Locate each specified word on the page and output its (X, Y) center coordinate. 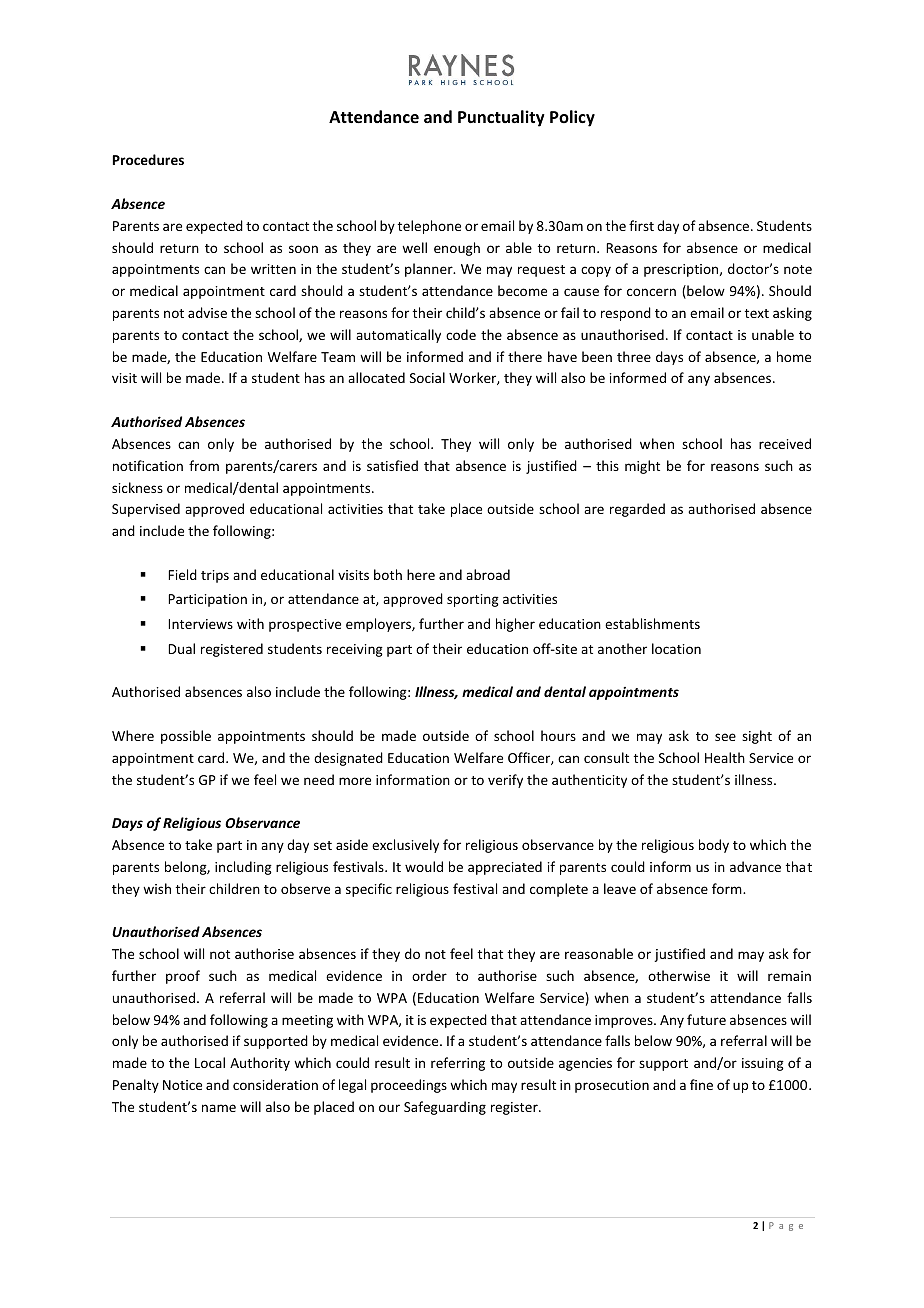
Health (725, 757)
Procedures (148, 159)
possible (186, 737)
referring (458, 1064)
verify (505, 781)
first (641, 225)
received (785, 443)
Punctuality (501, 118)
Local (210, 1062)
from (204, 465)
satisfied (392, 465)
